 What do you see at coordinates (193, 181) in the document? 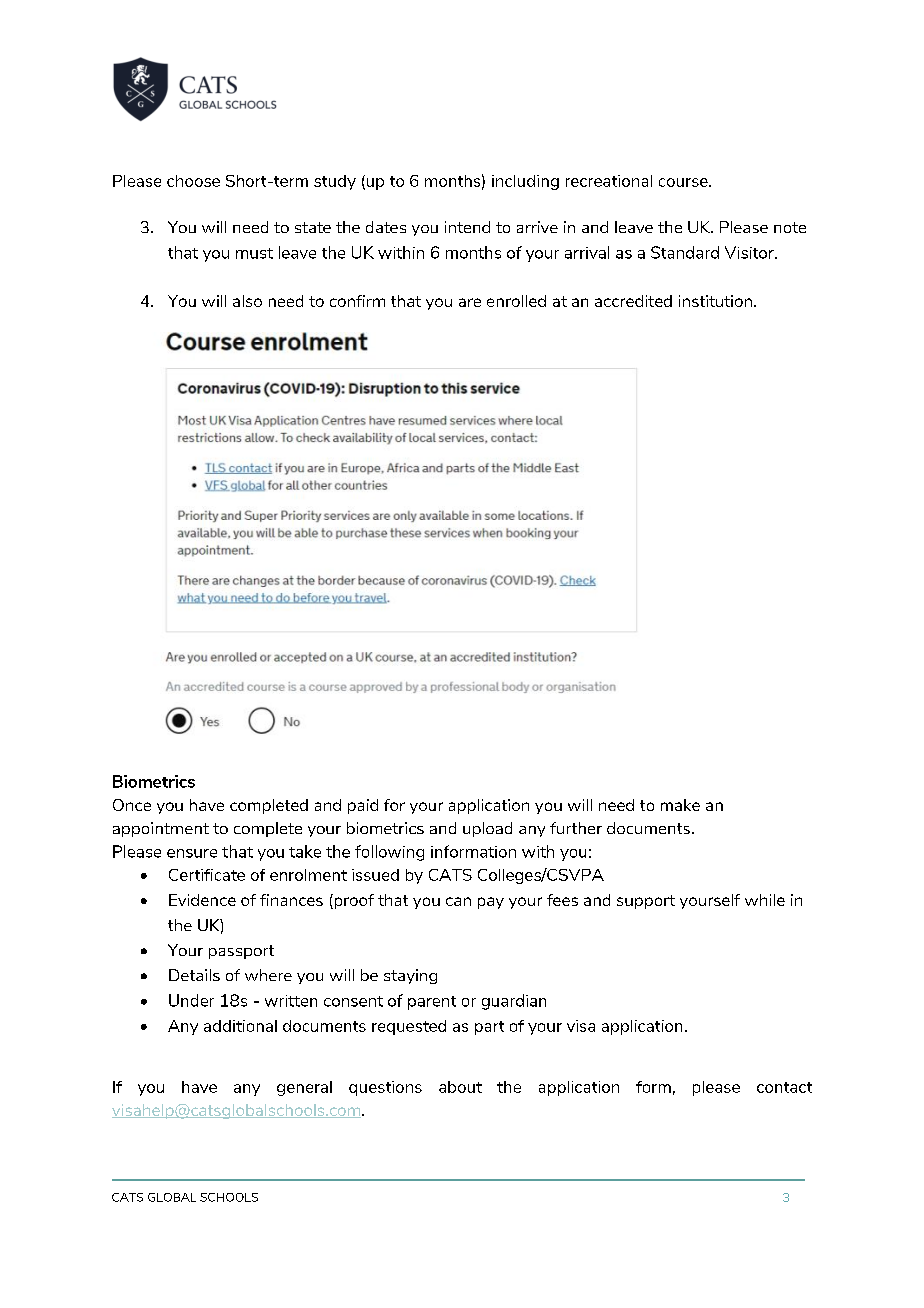
I see `choose` at bounding box center [193, 181].
